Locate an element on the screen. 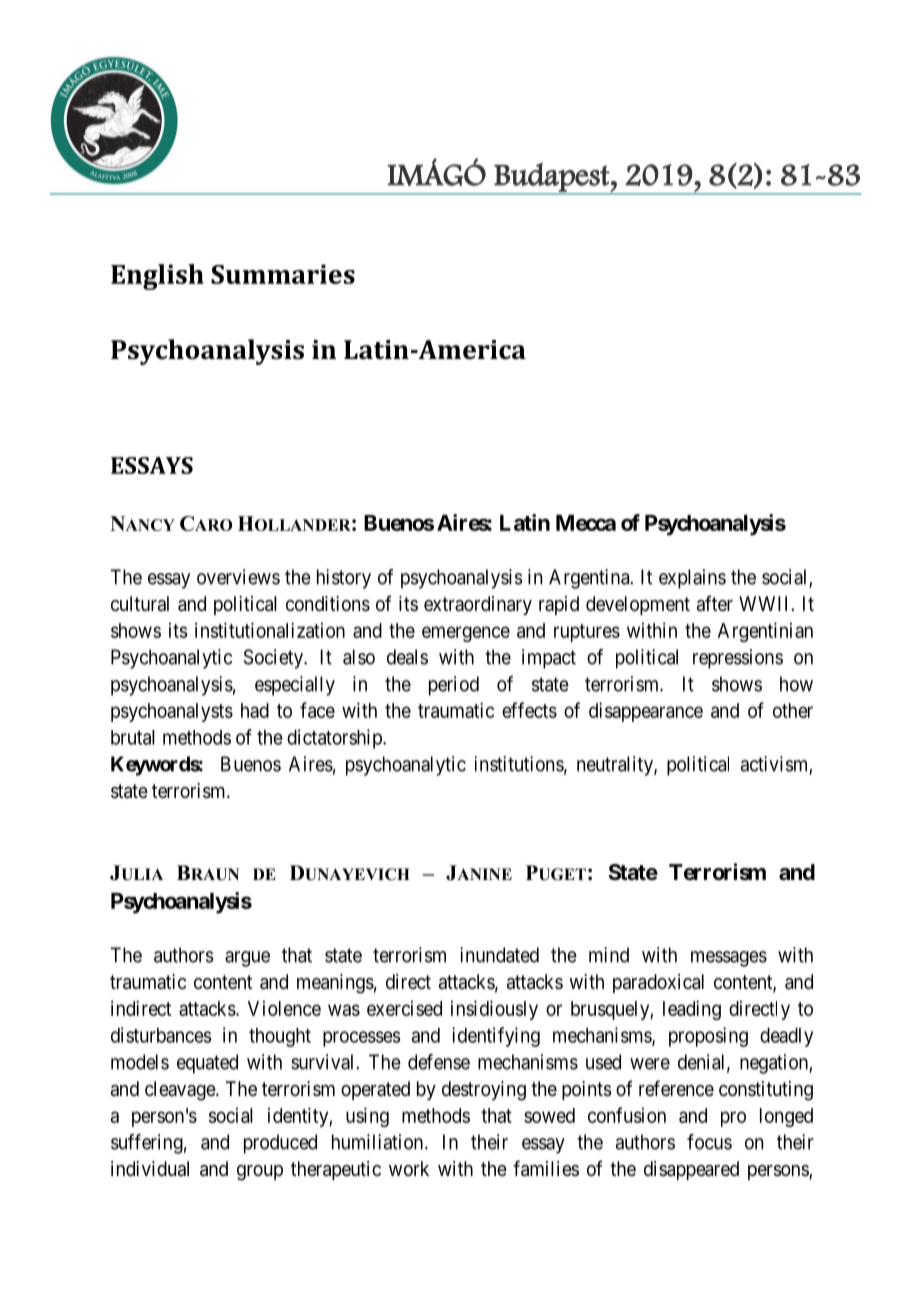 The height and width of the screenshot is (1308, 924). group is located at coordinates (260, 1173).
